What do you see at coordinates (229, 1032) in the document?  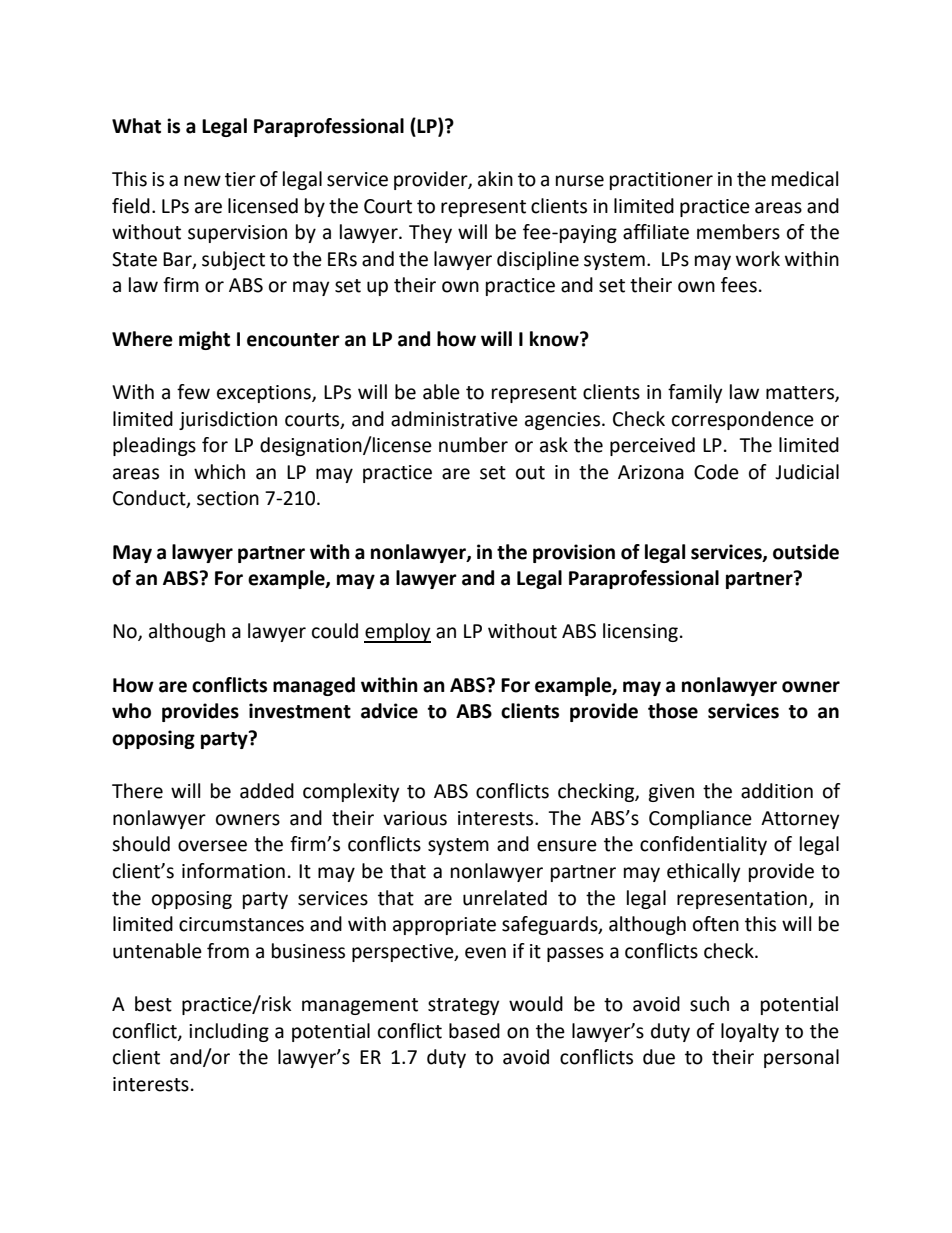 I see `including` at bounding box center [229, 1032].
